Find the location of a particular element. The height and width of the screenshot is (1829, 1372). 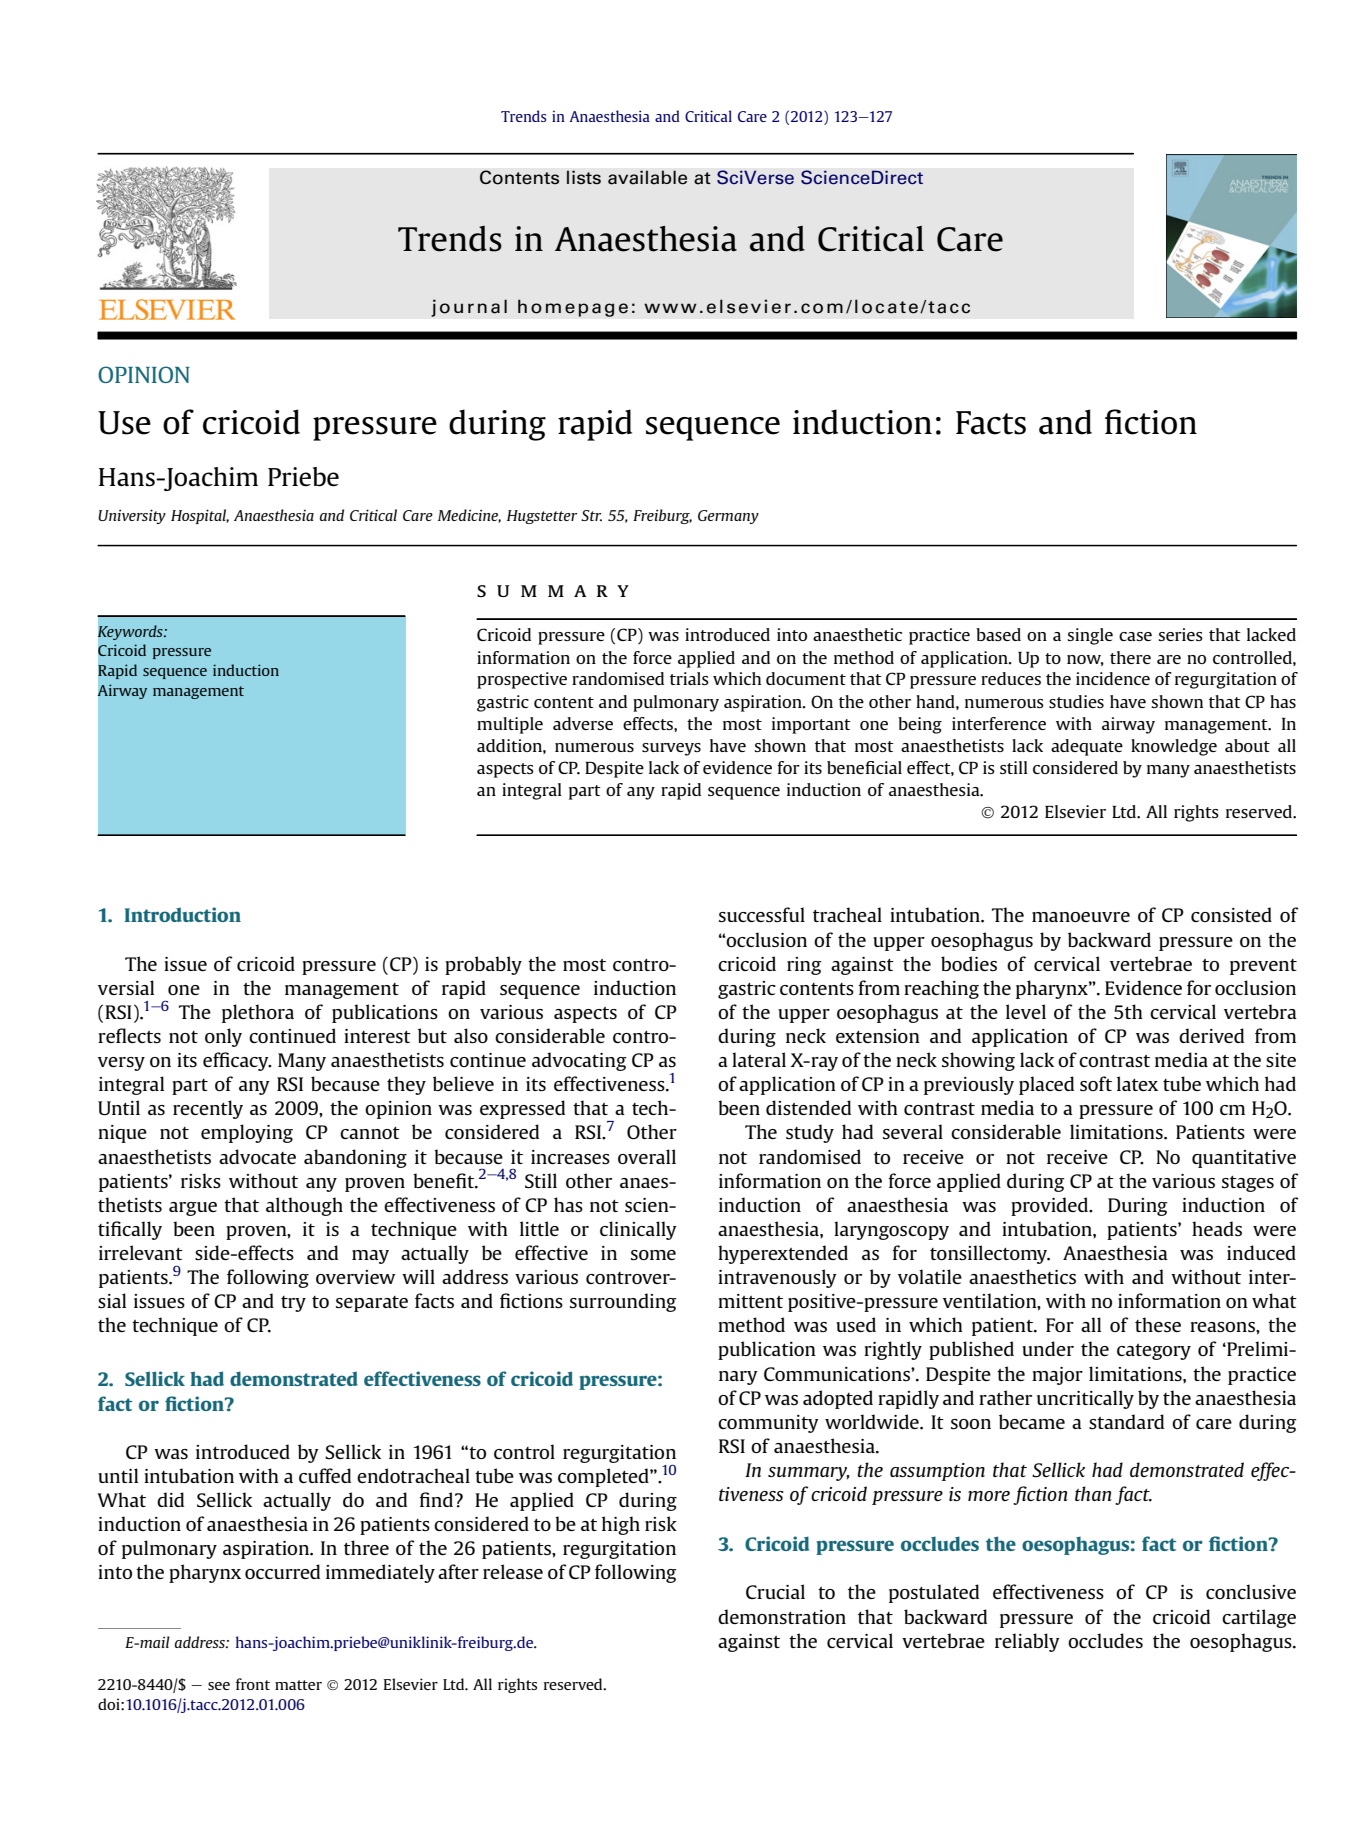

successful is located at coordinates (762, 914).
